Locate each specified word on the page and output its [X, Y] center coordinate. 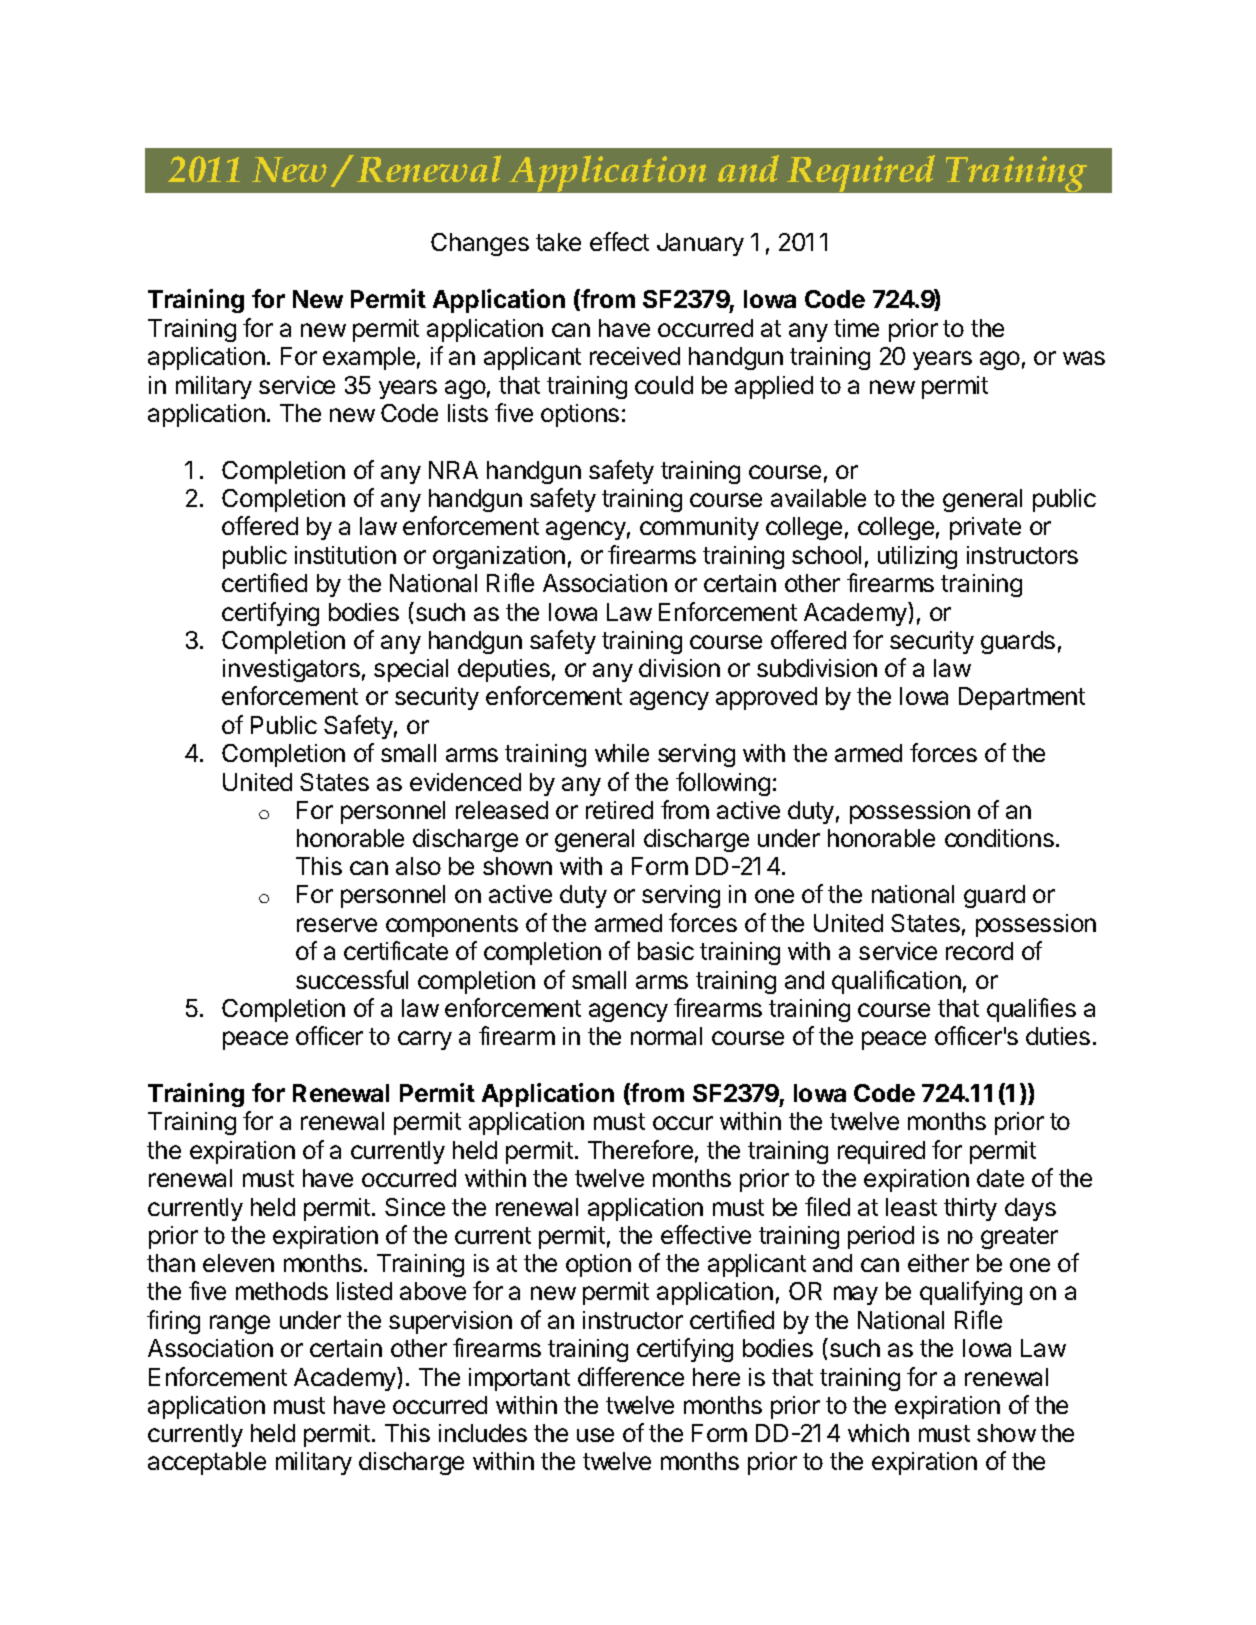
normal [666, 1036]
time [856, 328]
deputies [504, 670]
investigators [291, 670]
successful [352, 979]
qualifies [1031, 1010]
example [369, 358]
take [558, 242]
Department [1022, 698]
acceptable [207, 1463]
